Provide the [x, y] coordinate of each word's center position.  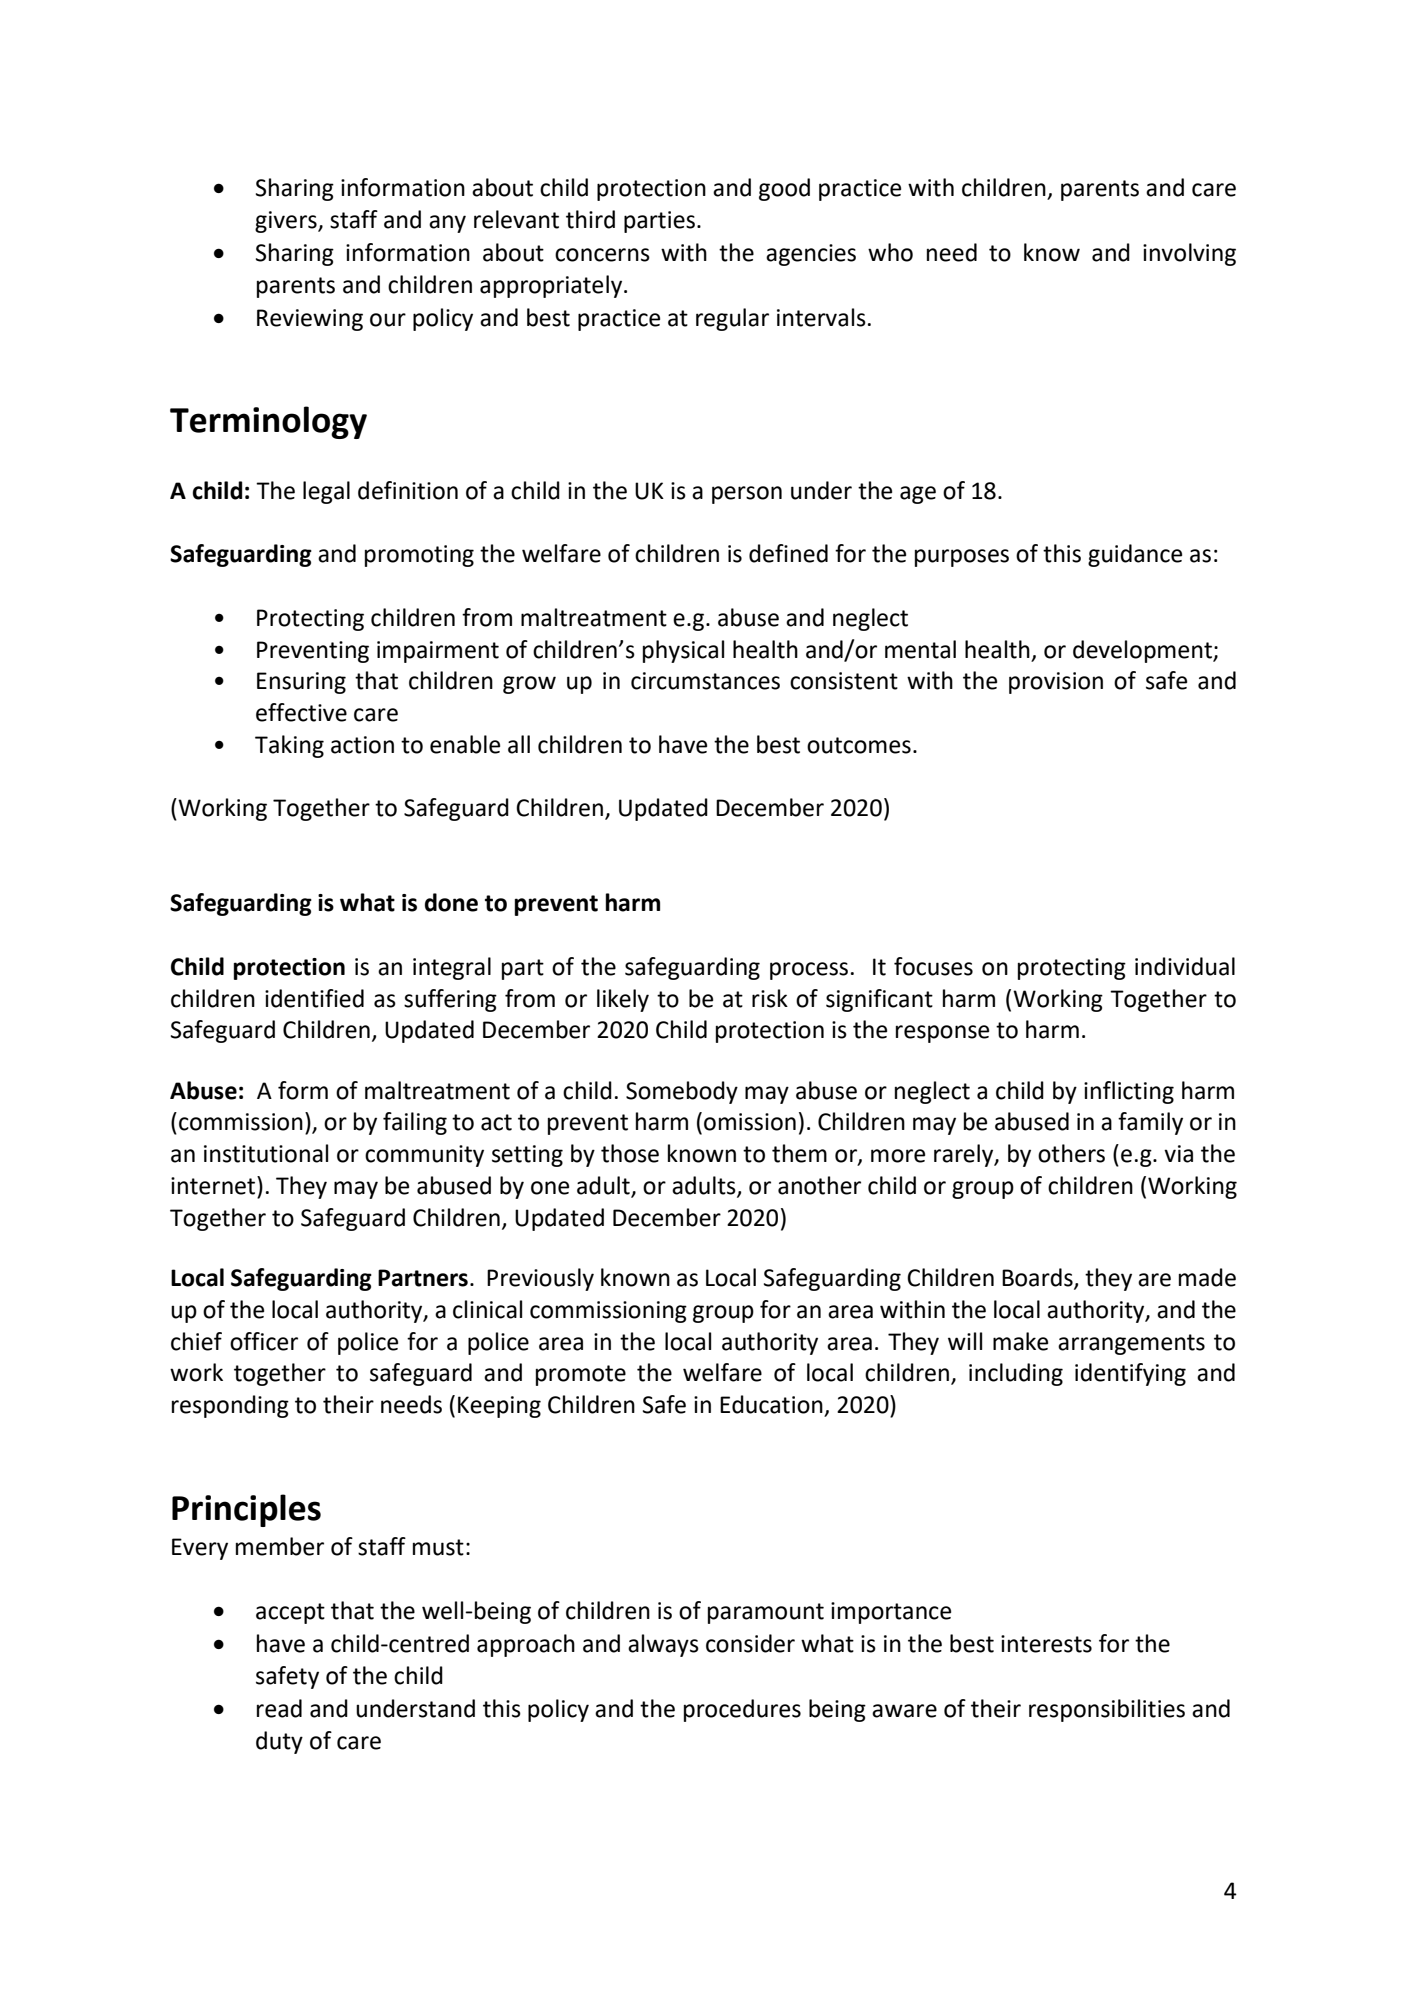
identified [314, 998]
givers [287, 222]
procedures [742, 1710]
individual [1185, 966]
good [784, 189]
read [279, 1708]
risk [770, 998]
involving [1189, 254]
